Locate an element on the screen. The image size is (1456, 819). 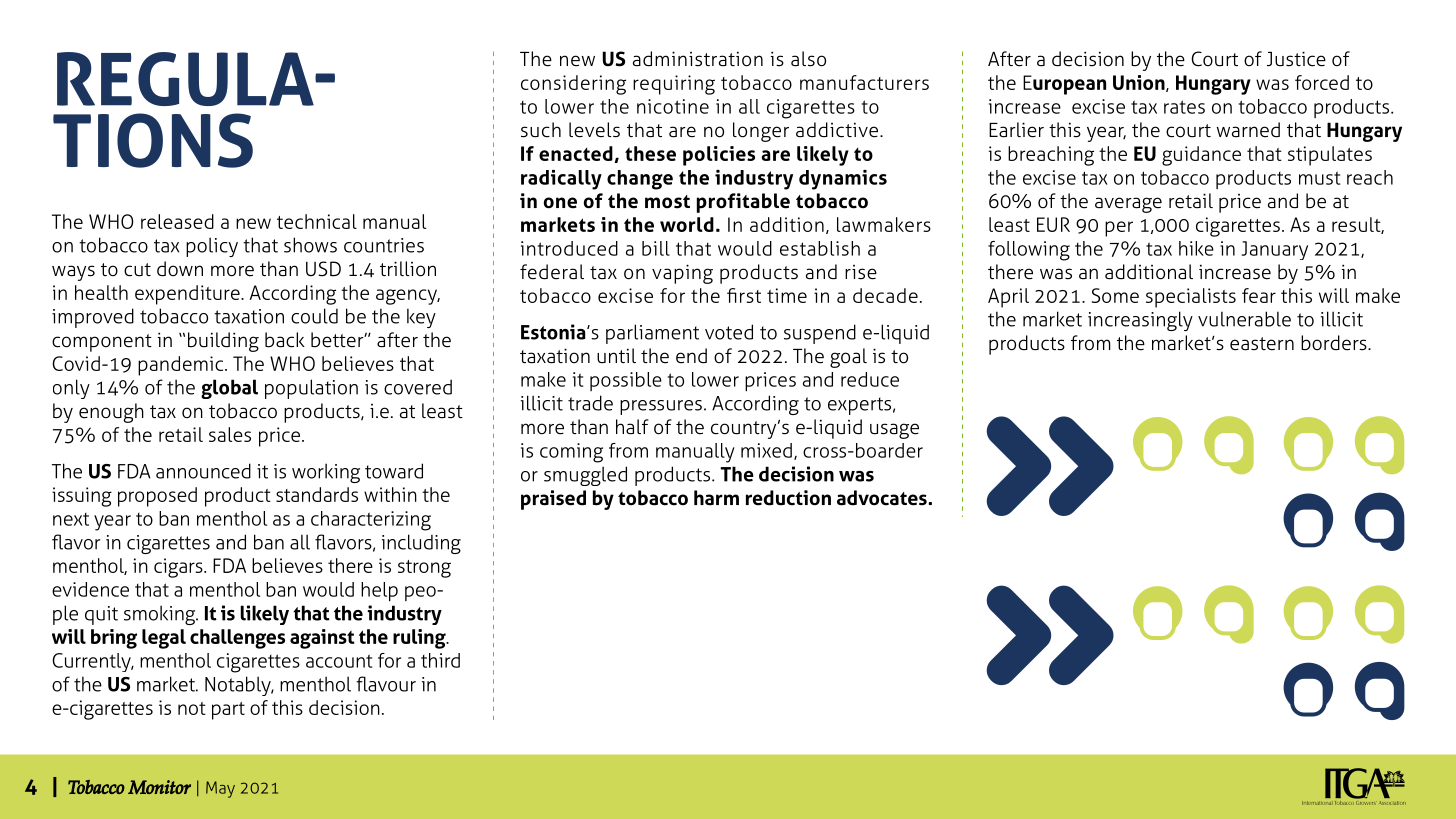
half is located at coordinates (632, 427).
